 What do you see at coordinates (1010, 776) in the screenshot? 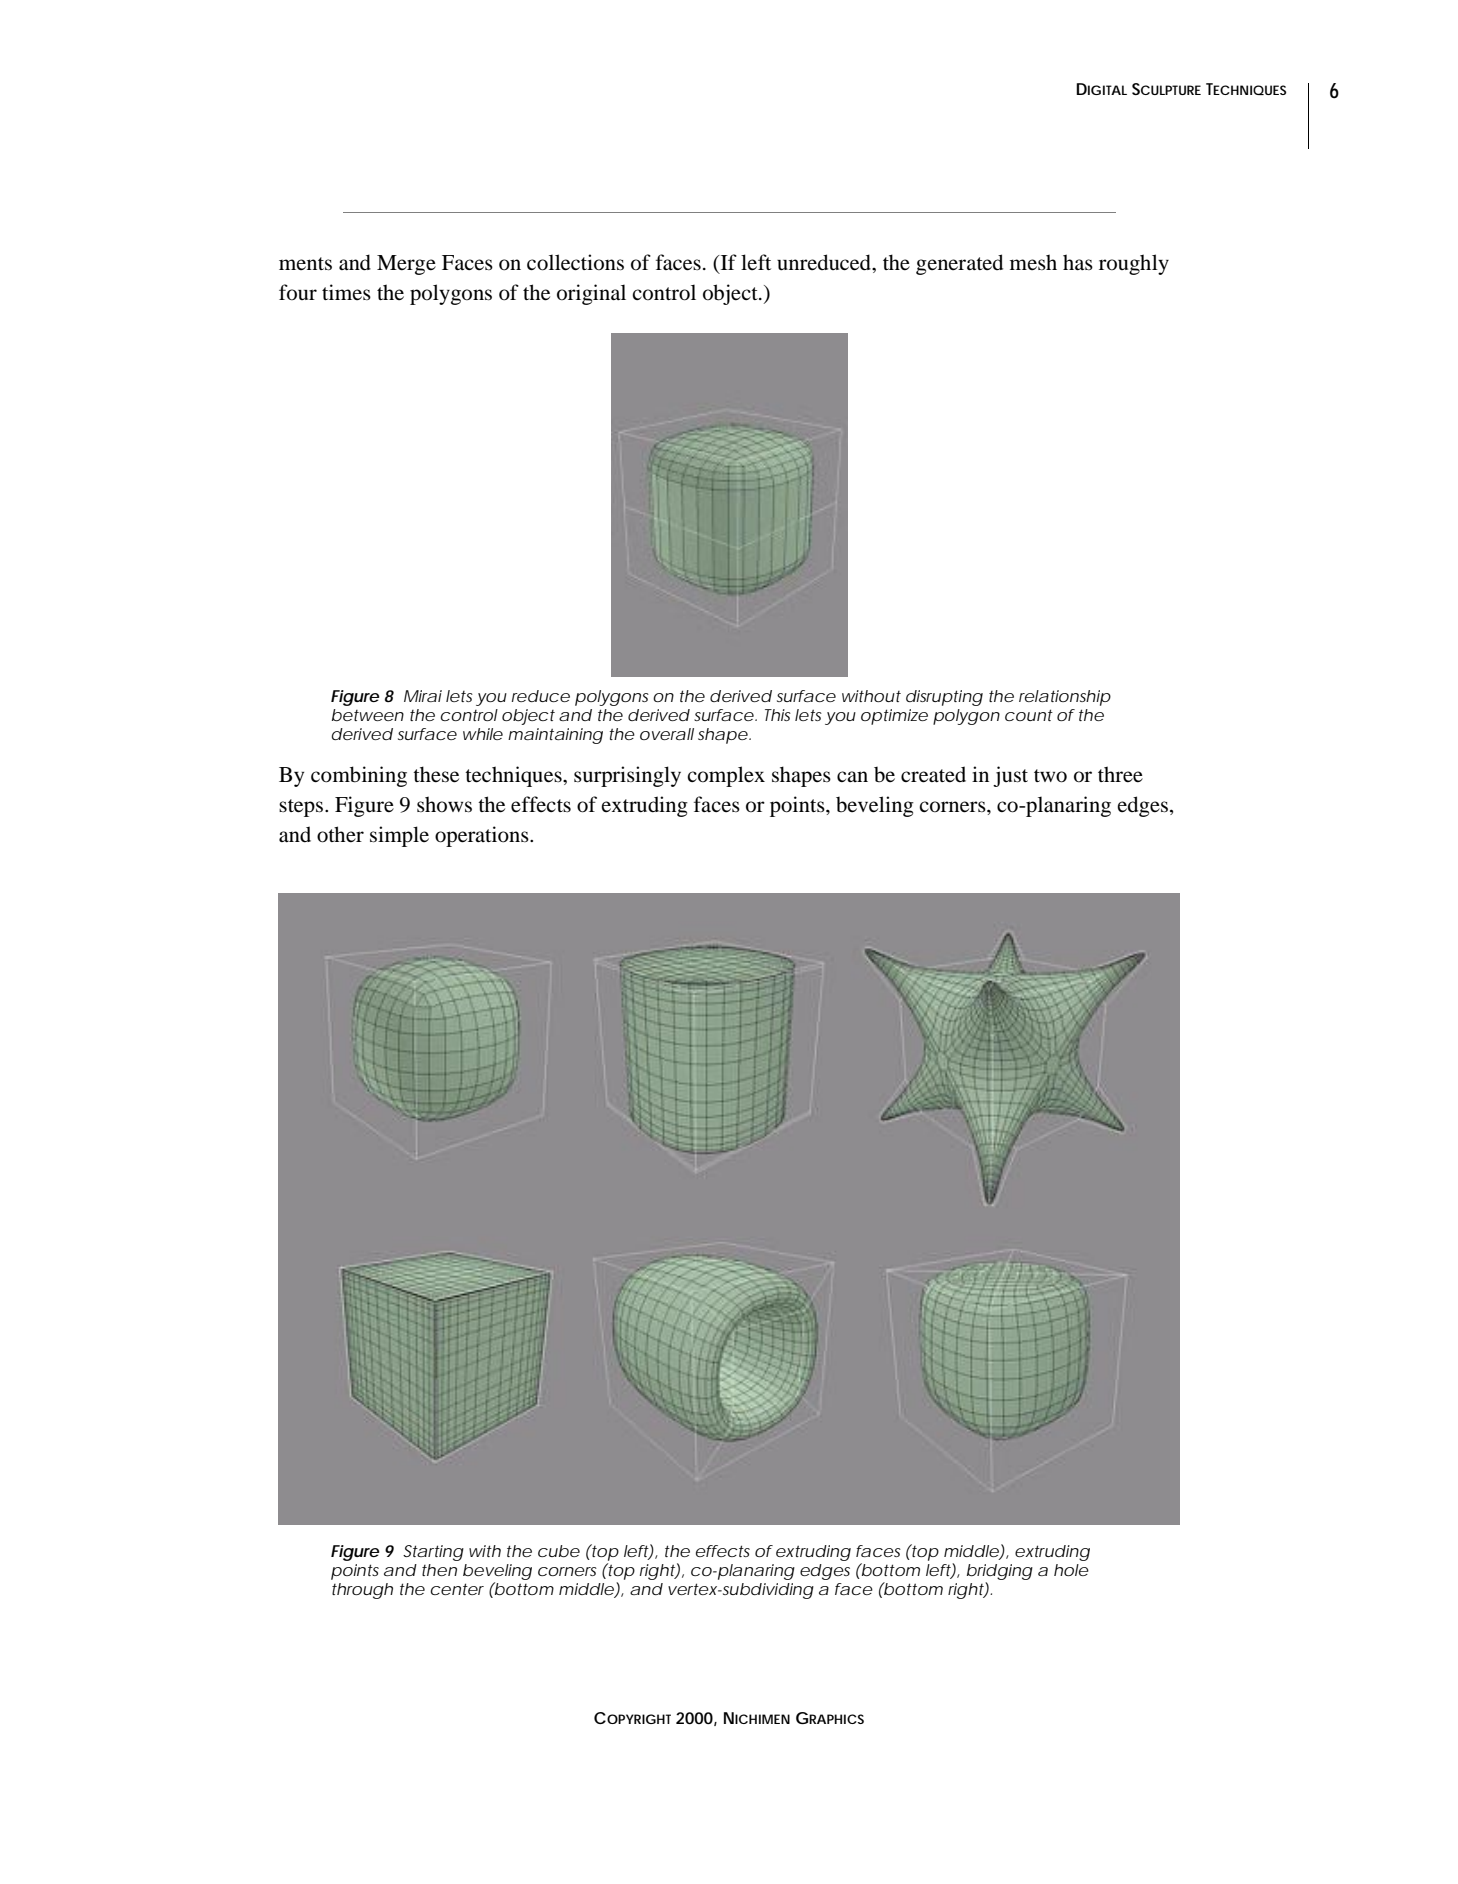
I see `just` at bounding box center [1010, 776].
